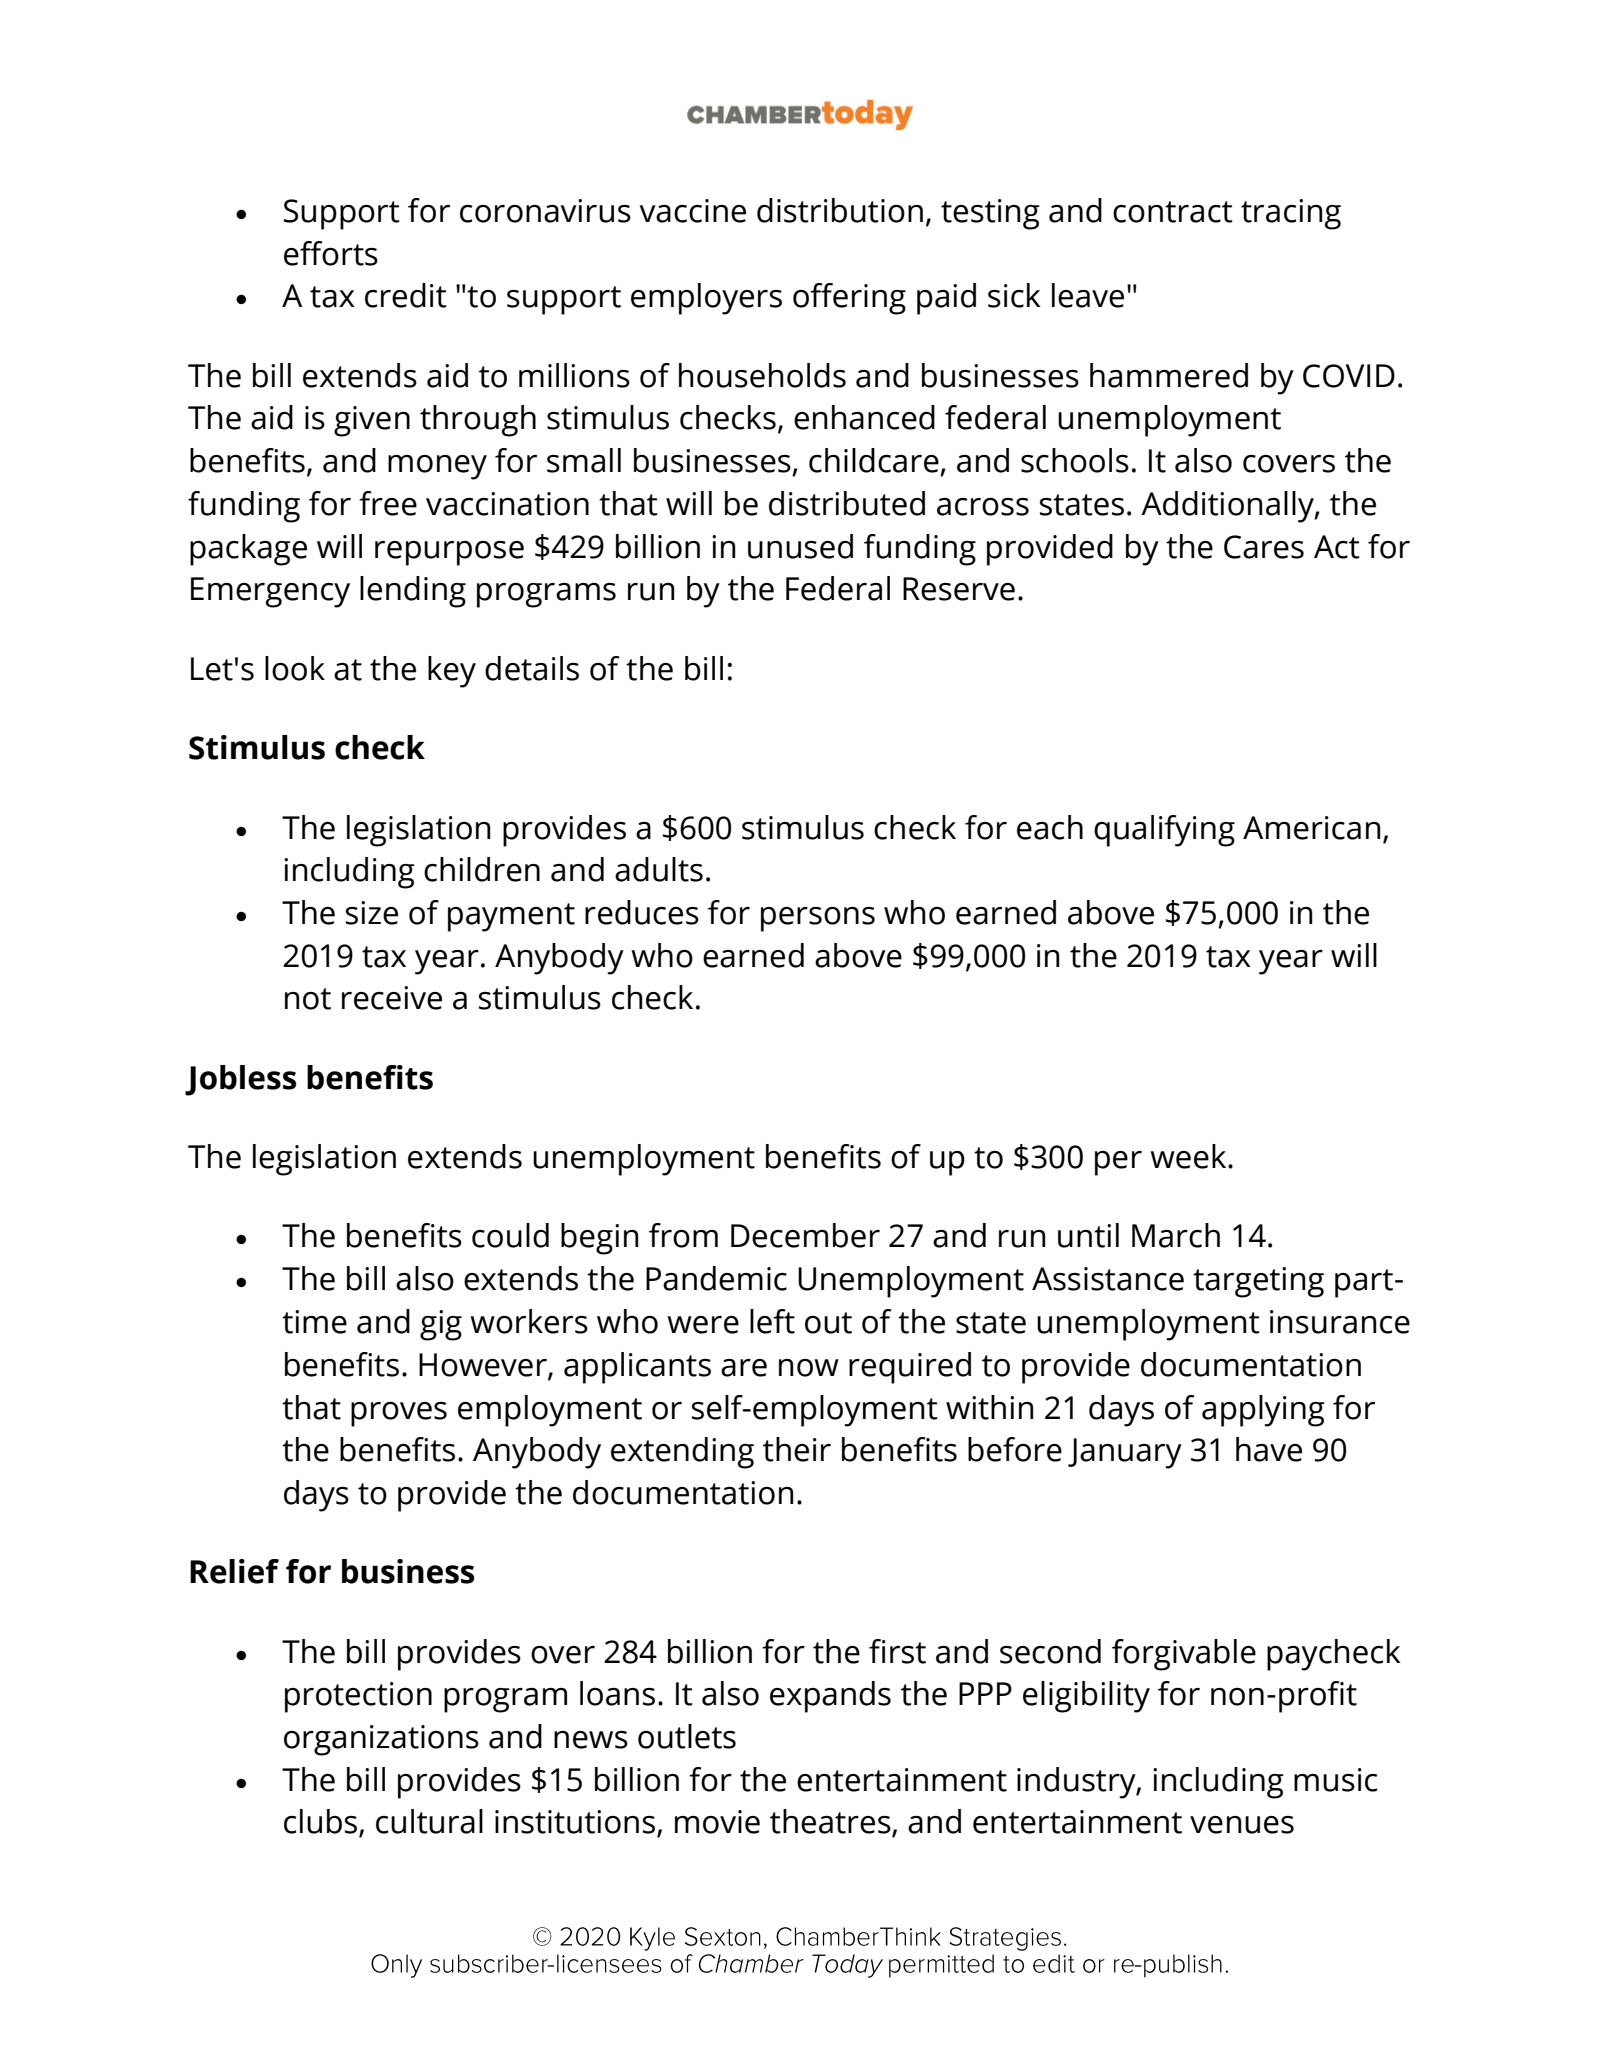  I want to click on week, so click(1189, 1156).
